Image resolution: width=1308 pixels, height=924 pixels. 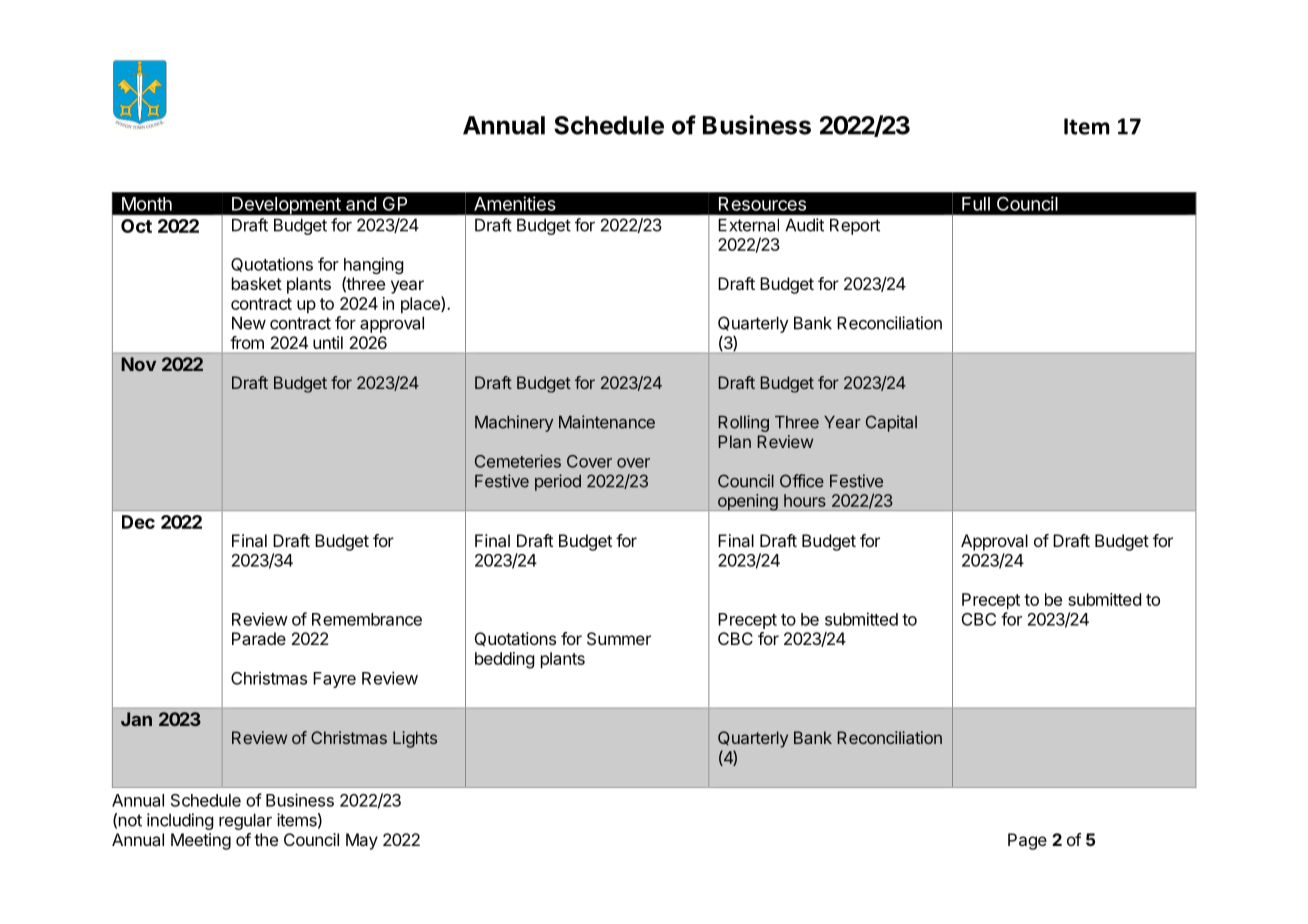 I want to click on Report, so click(x=855, y=227).
